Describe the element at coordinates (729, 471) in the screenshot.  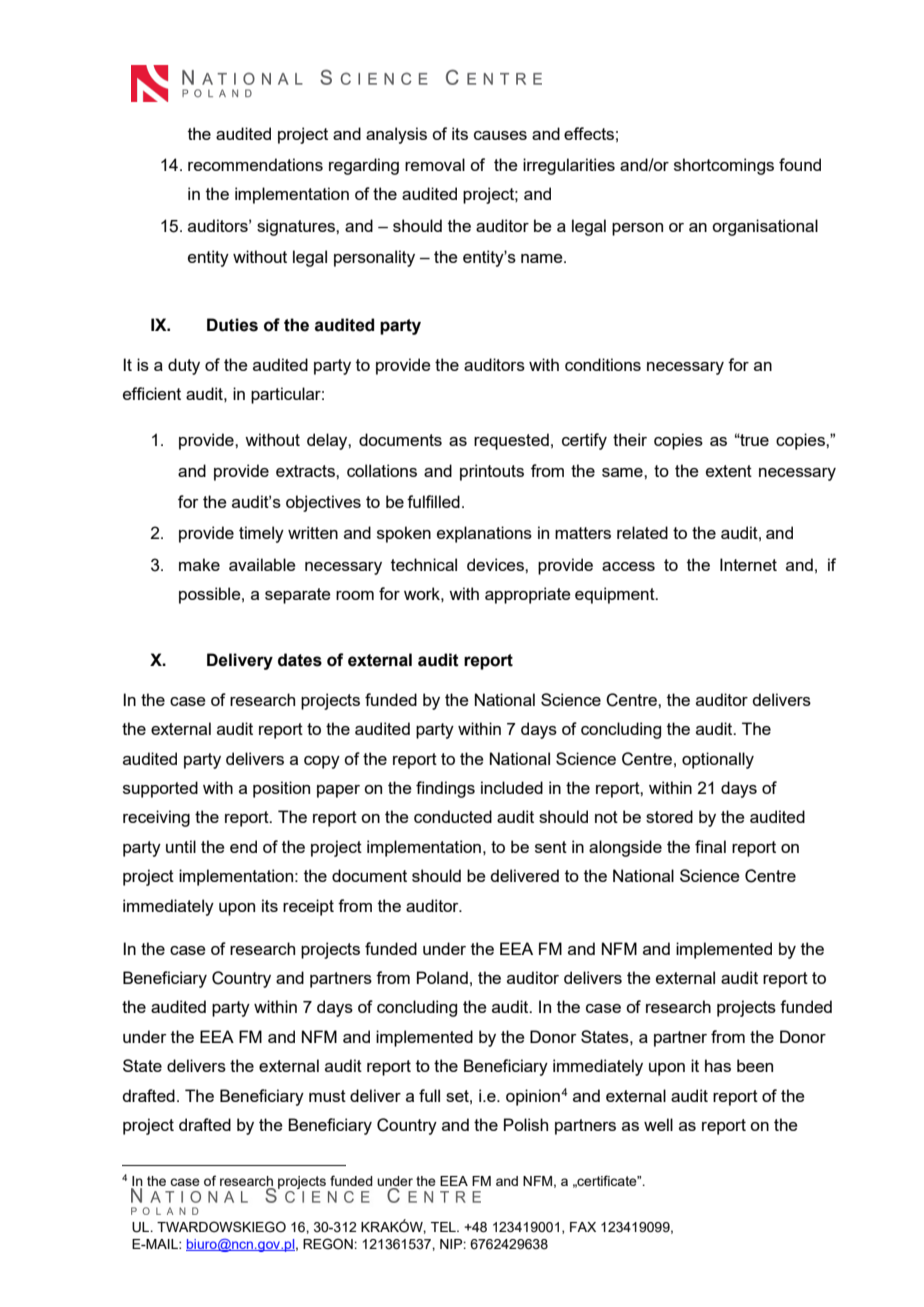
I see `extent` at that location.
